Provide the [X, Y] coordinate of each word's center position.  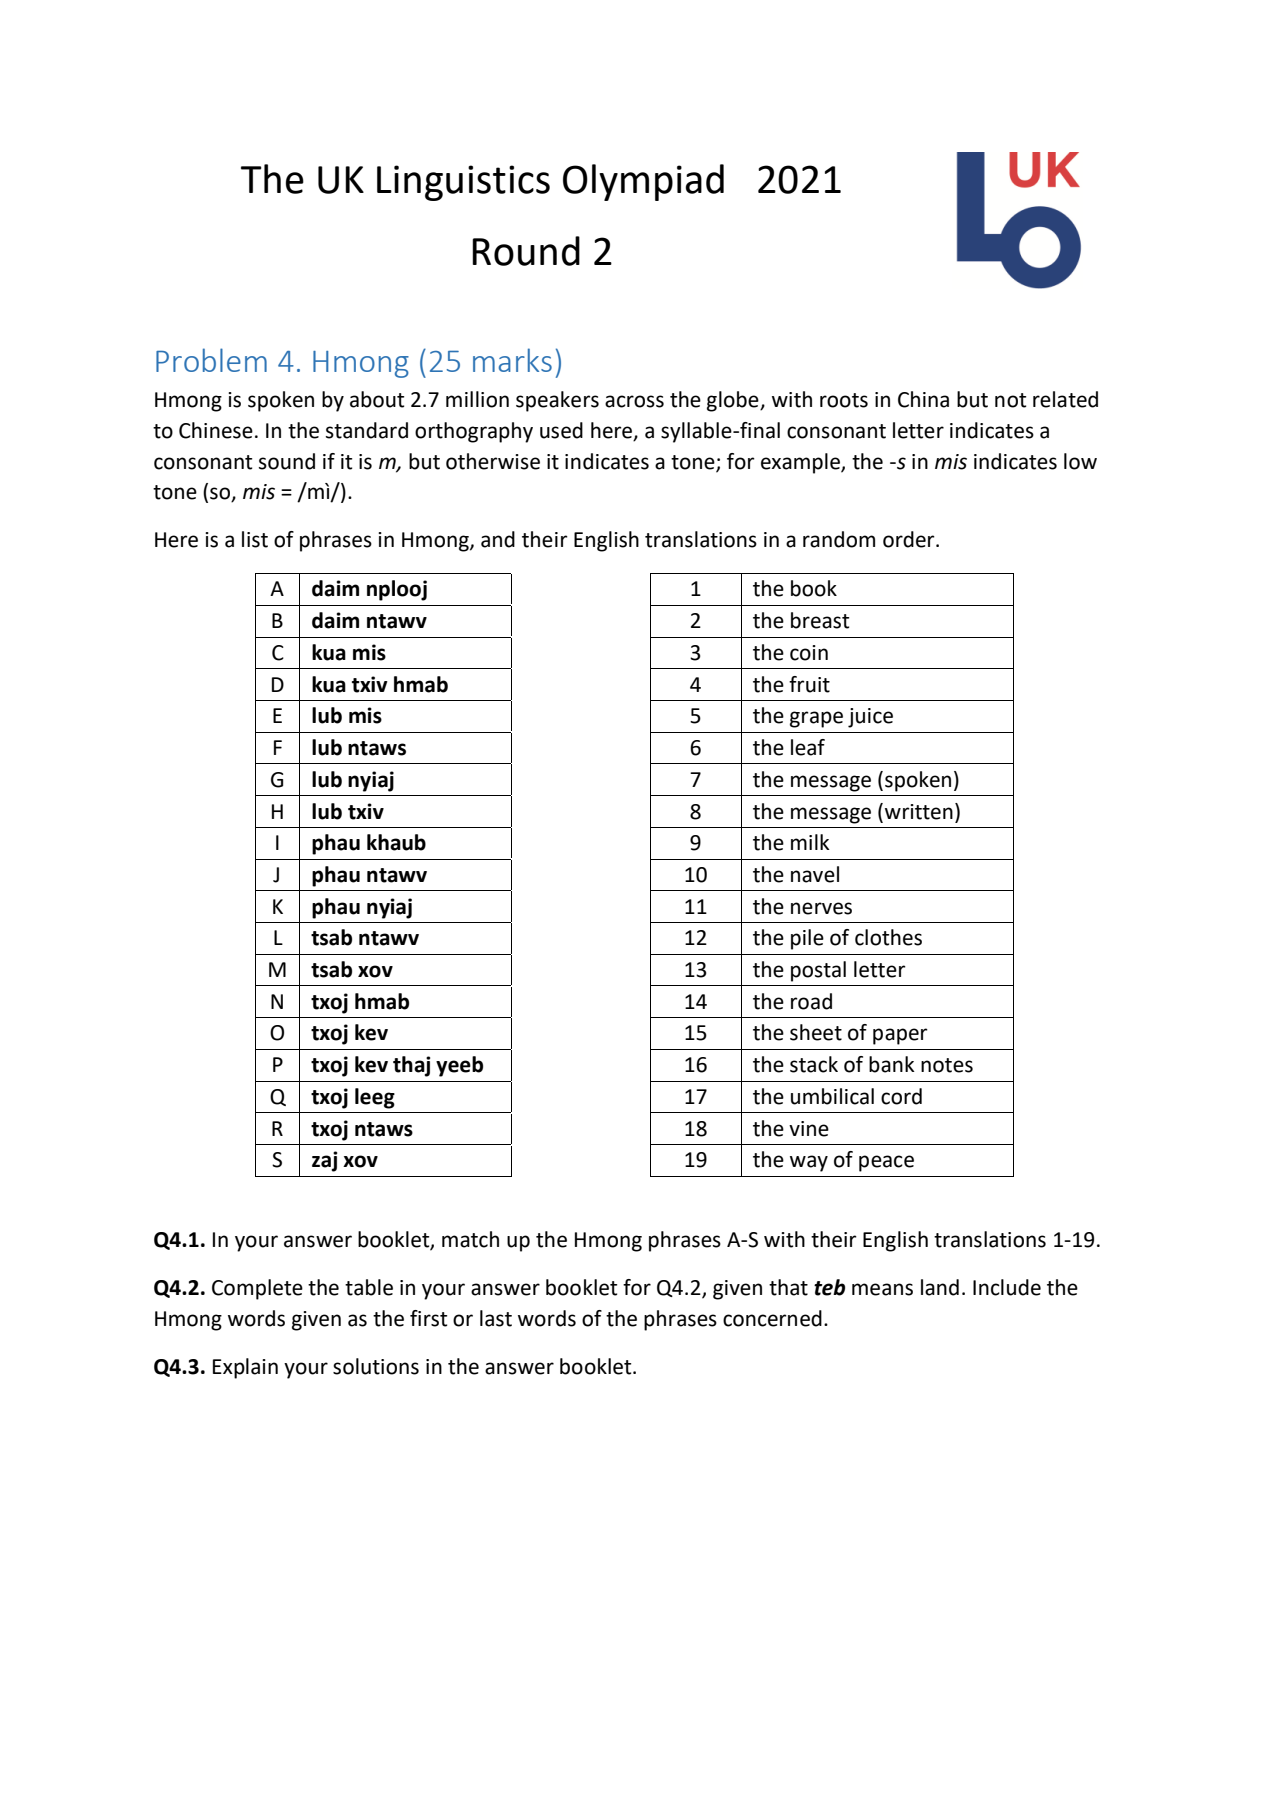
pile [807, 939]
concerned [772, 1318]
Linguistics [463, 183]
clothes [888, 937]
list [255, 539]
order [910, 539]
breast [820, 620]
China [923, 399]
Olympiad [643, 182]
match [470, 1239]
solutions [376, 1366]
